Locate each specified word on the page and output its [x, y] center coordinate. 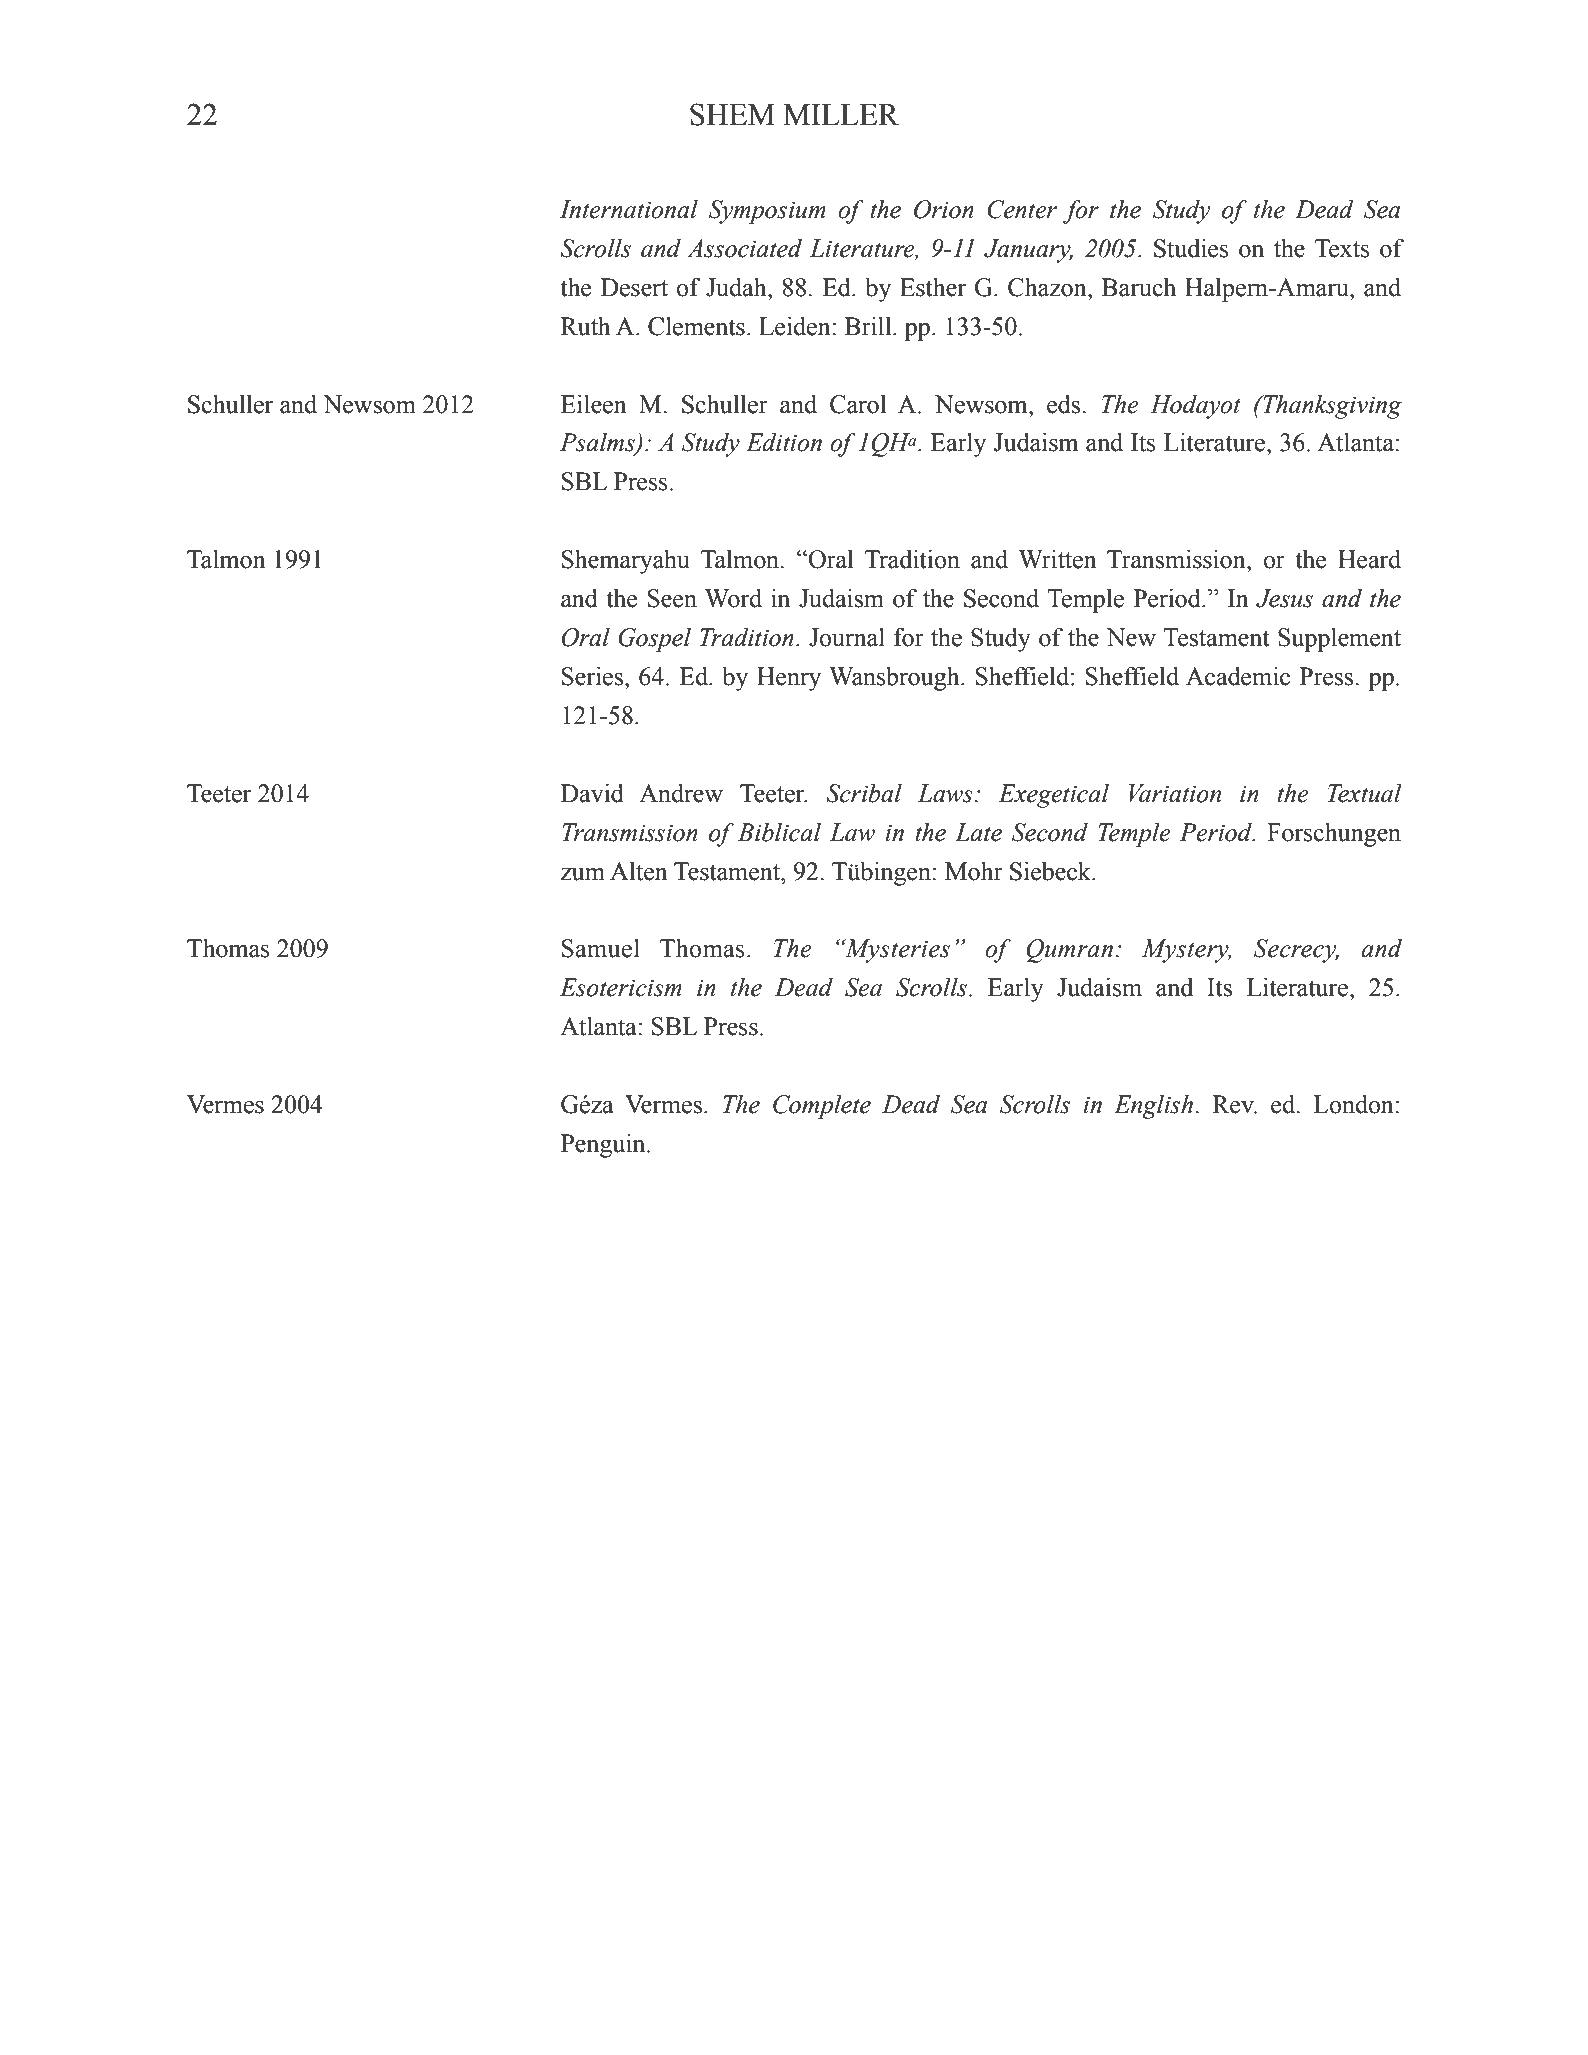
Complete [822, 1107]
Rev [1234, 1104]
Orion [944, 209]
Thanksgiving [1331, 407]
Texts [1342, 248]
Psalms [598, 443]
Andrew [681, 793]
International [628, 209]
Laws [945, 793]
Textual [1364, 793]
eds [1065, 404]
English [1153, 1107]
